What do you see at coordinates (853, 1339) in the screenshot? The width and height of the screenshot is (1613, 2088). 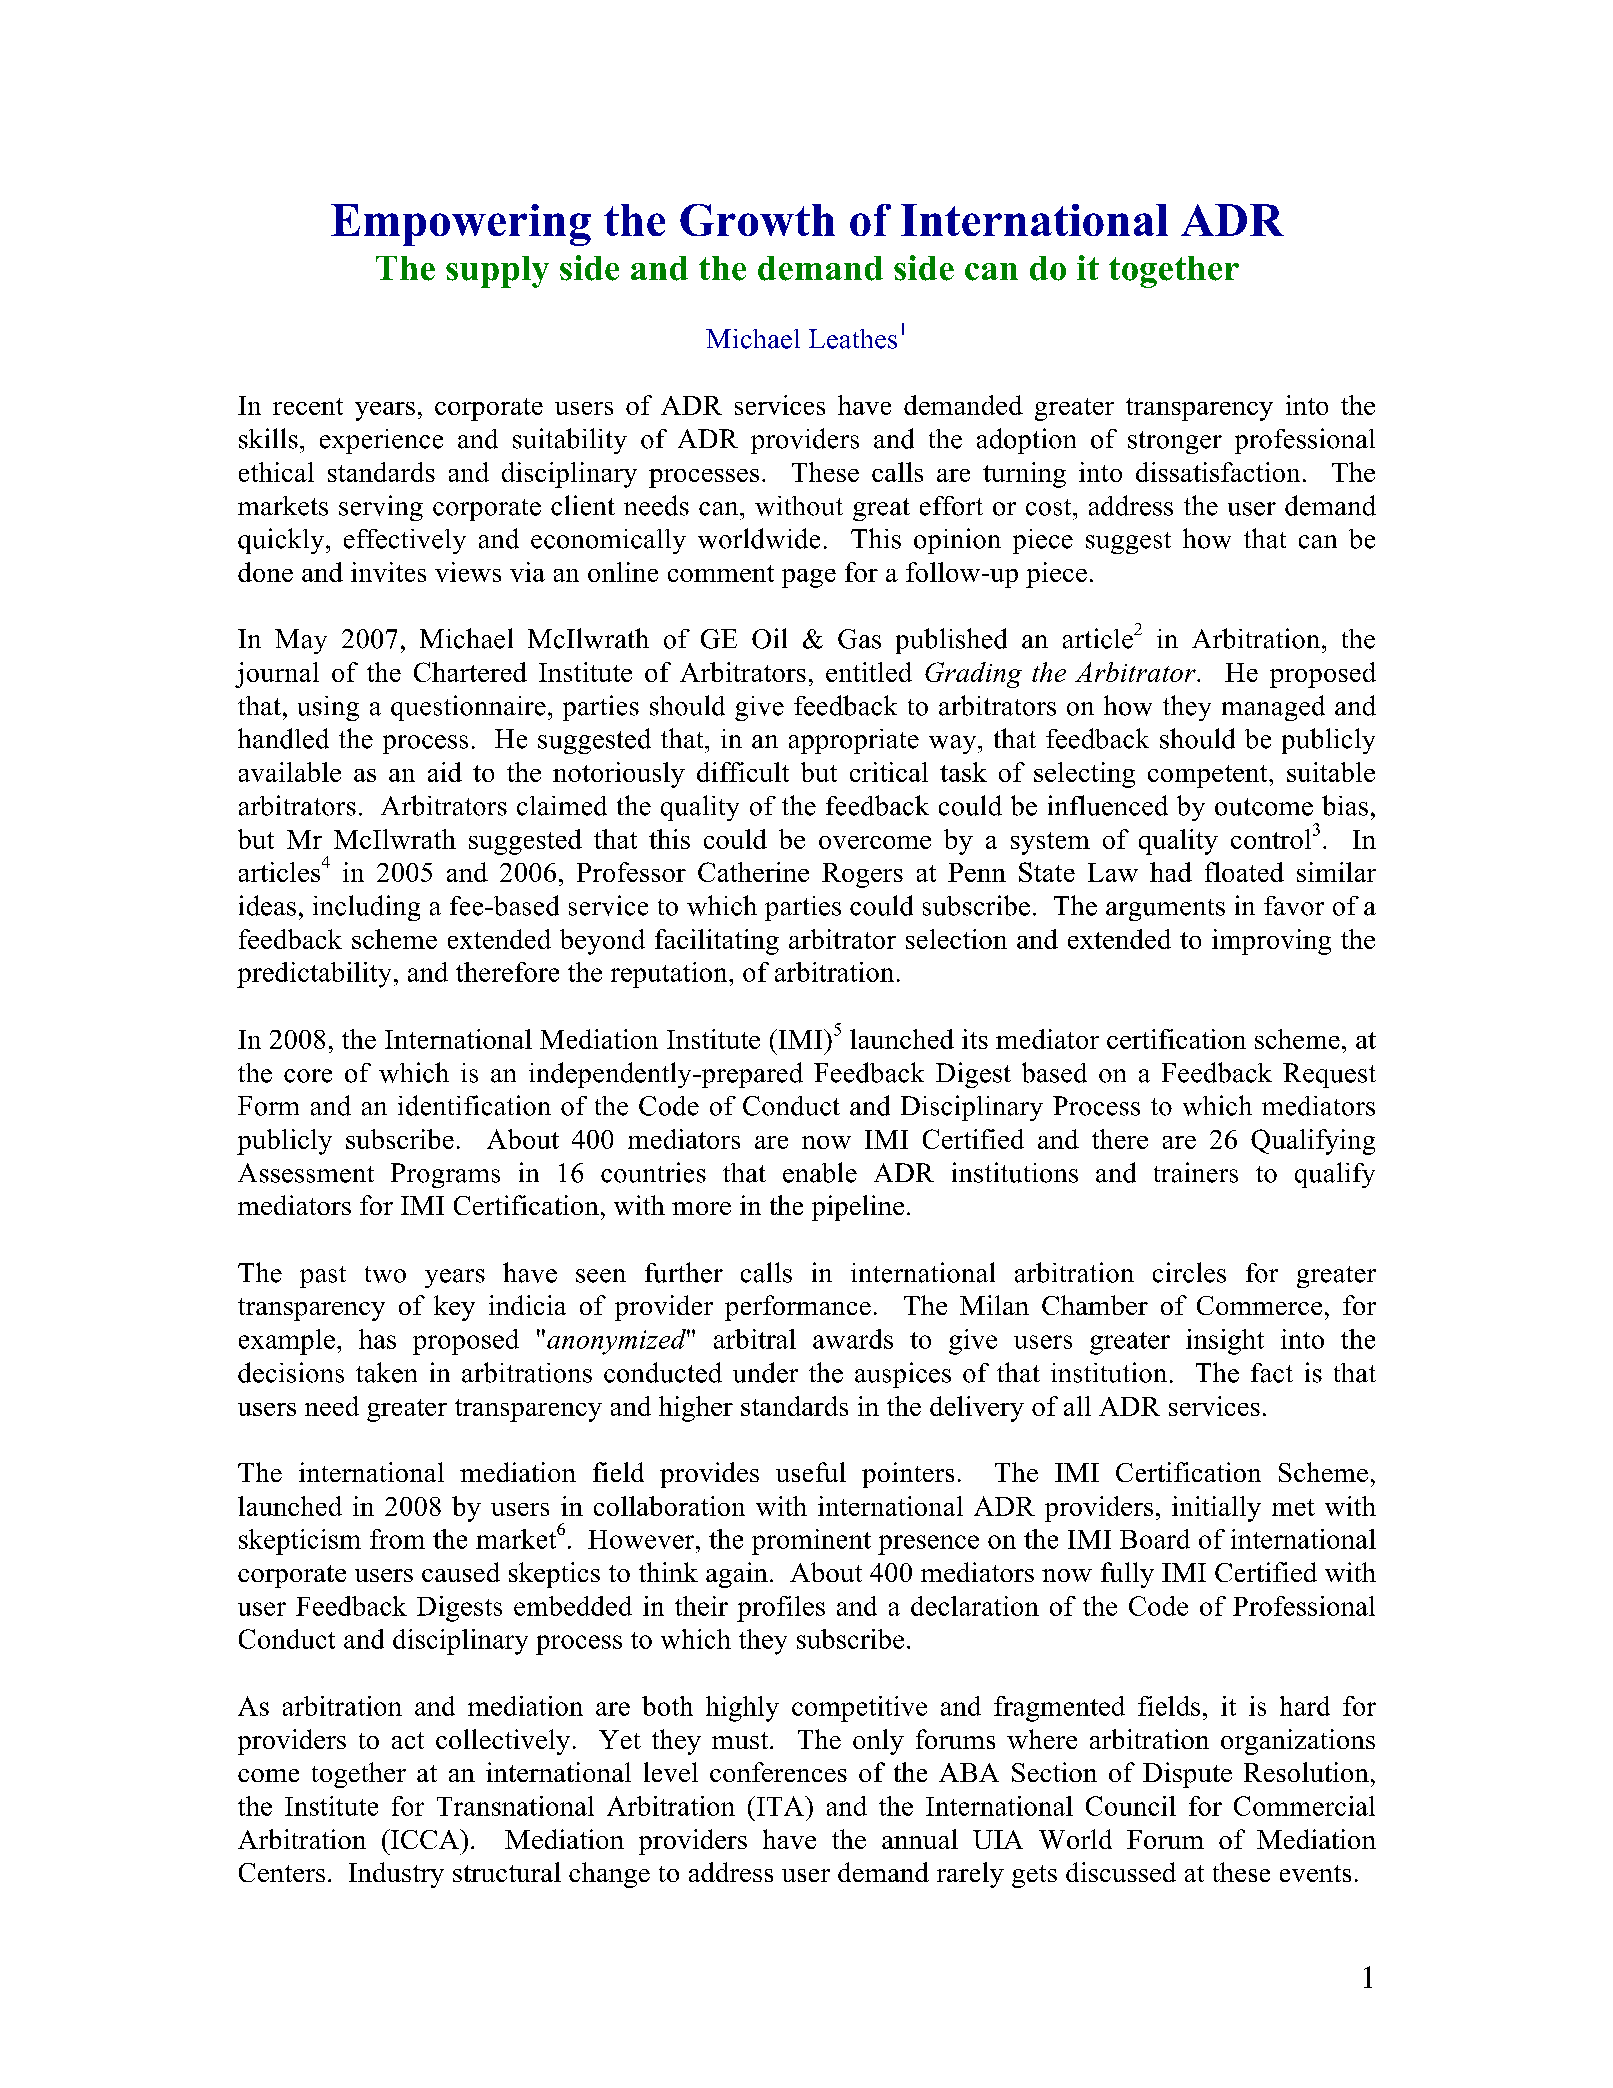 I see `awards` at bounding box center [853, 1339].
